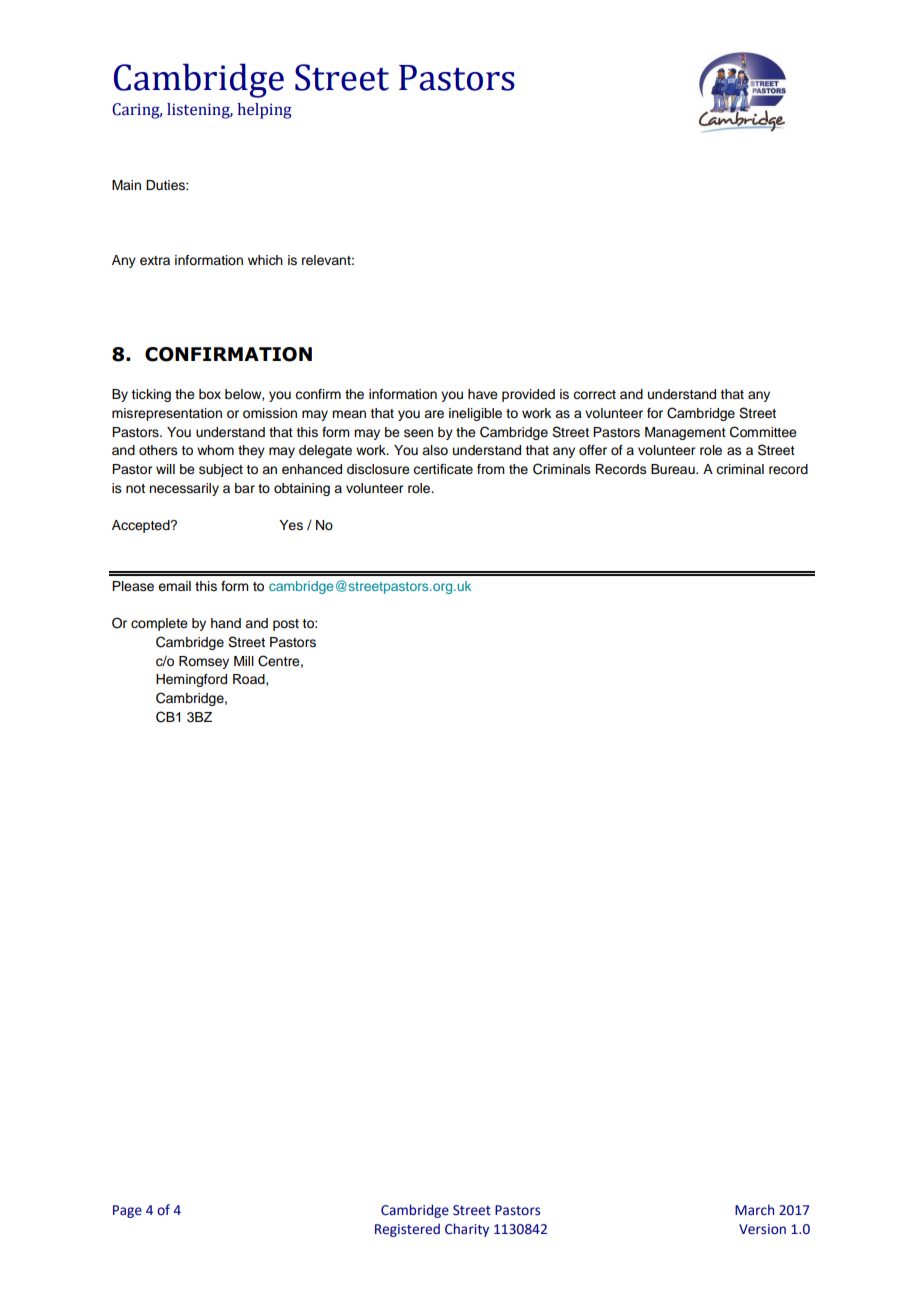 This screenshot has height=1308, width=924. What do you see at coordinates (685, 433) in the screenshot?
I see `Management` at bounding box center [685, 433].
